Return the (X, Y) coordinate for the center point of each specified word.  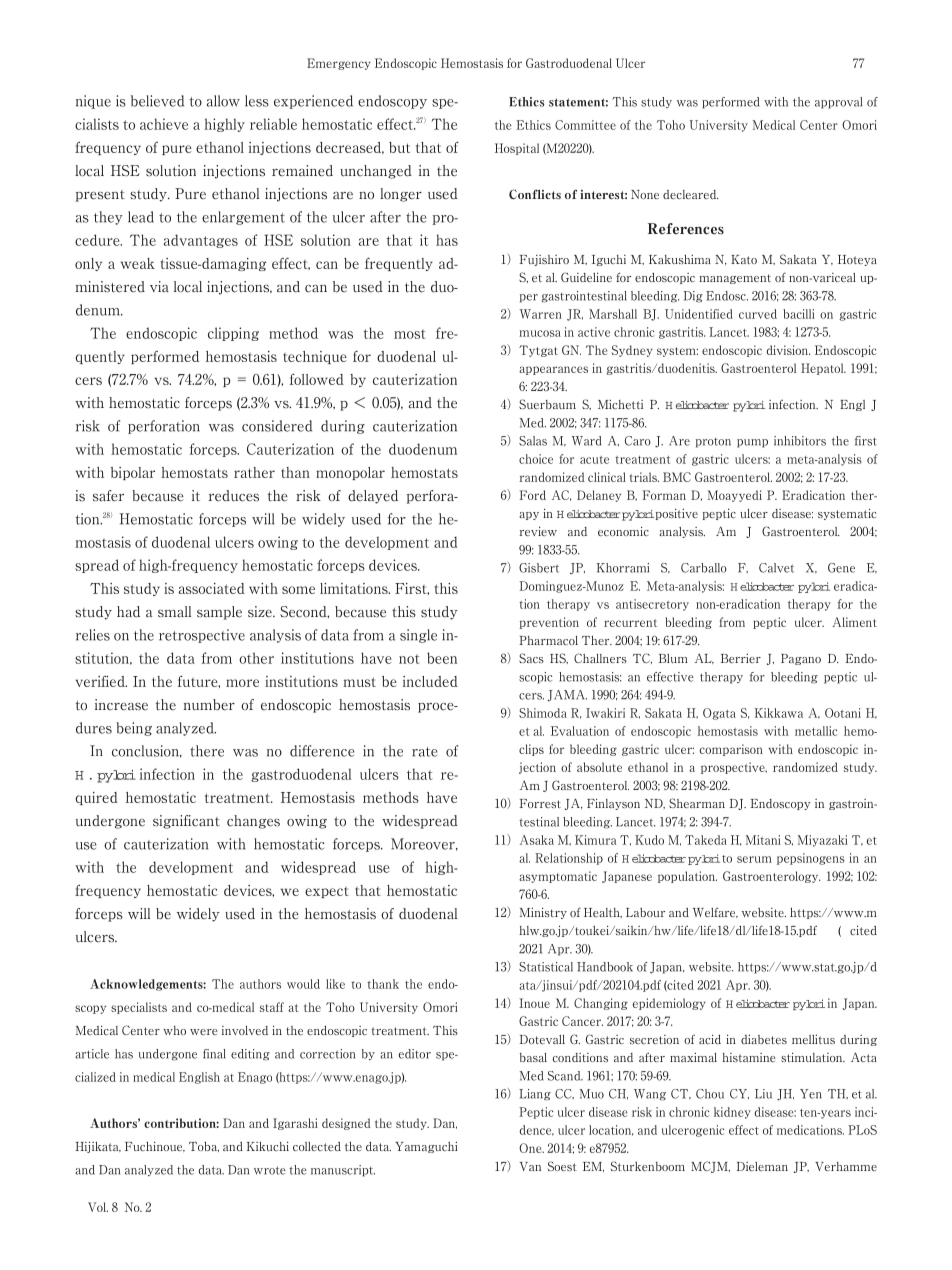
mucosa (540, 333)
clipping (233, 334)
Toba (204, 1147)
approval (838, 103)
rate (425, 752)
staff (272, 1007)
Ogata (719, 714)
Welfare (715, 912)
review (538, 531)
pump (752, 443)
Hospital (517, 149)
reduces (233, 496)
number (209, 704)
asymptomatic (558, 877)
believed (157, 101)
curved (758, 314)
